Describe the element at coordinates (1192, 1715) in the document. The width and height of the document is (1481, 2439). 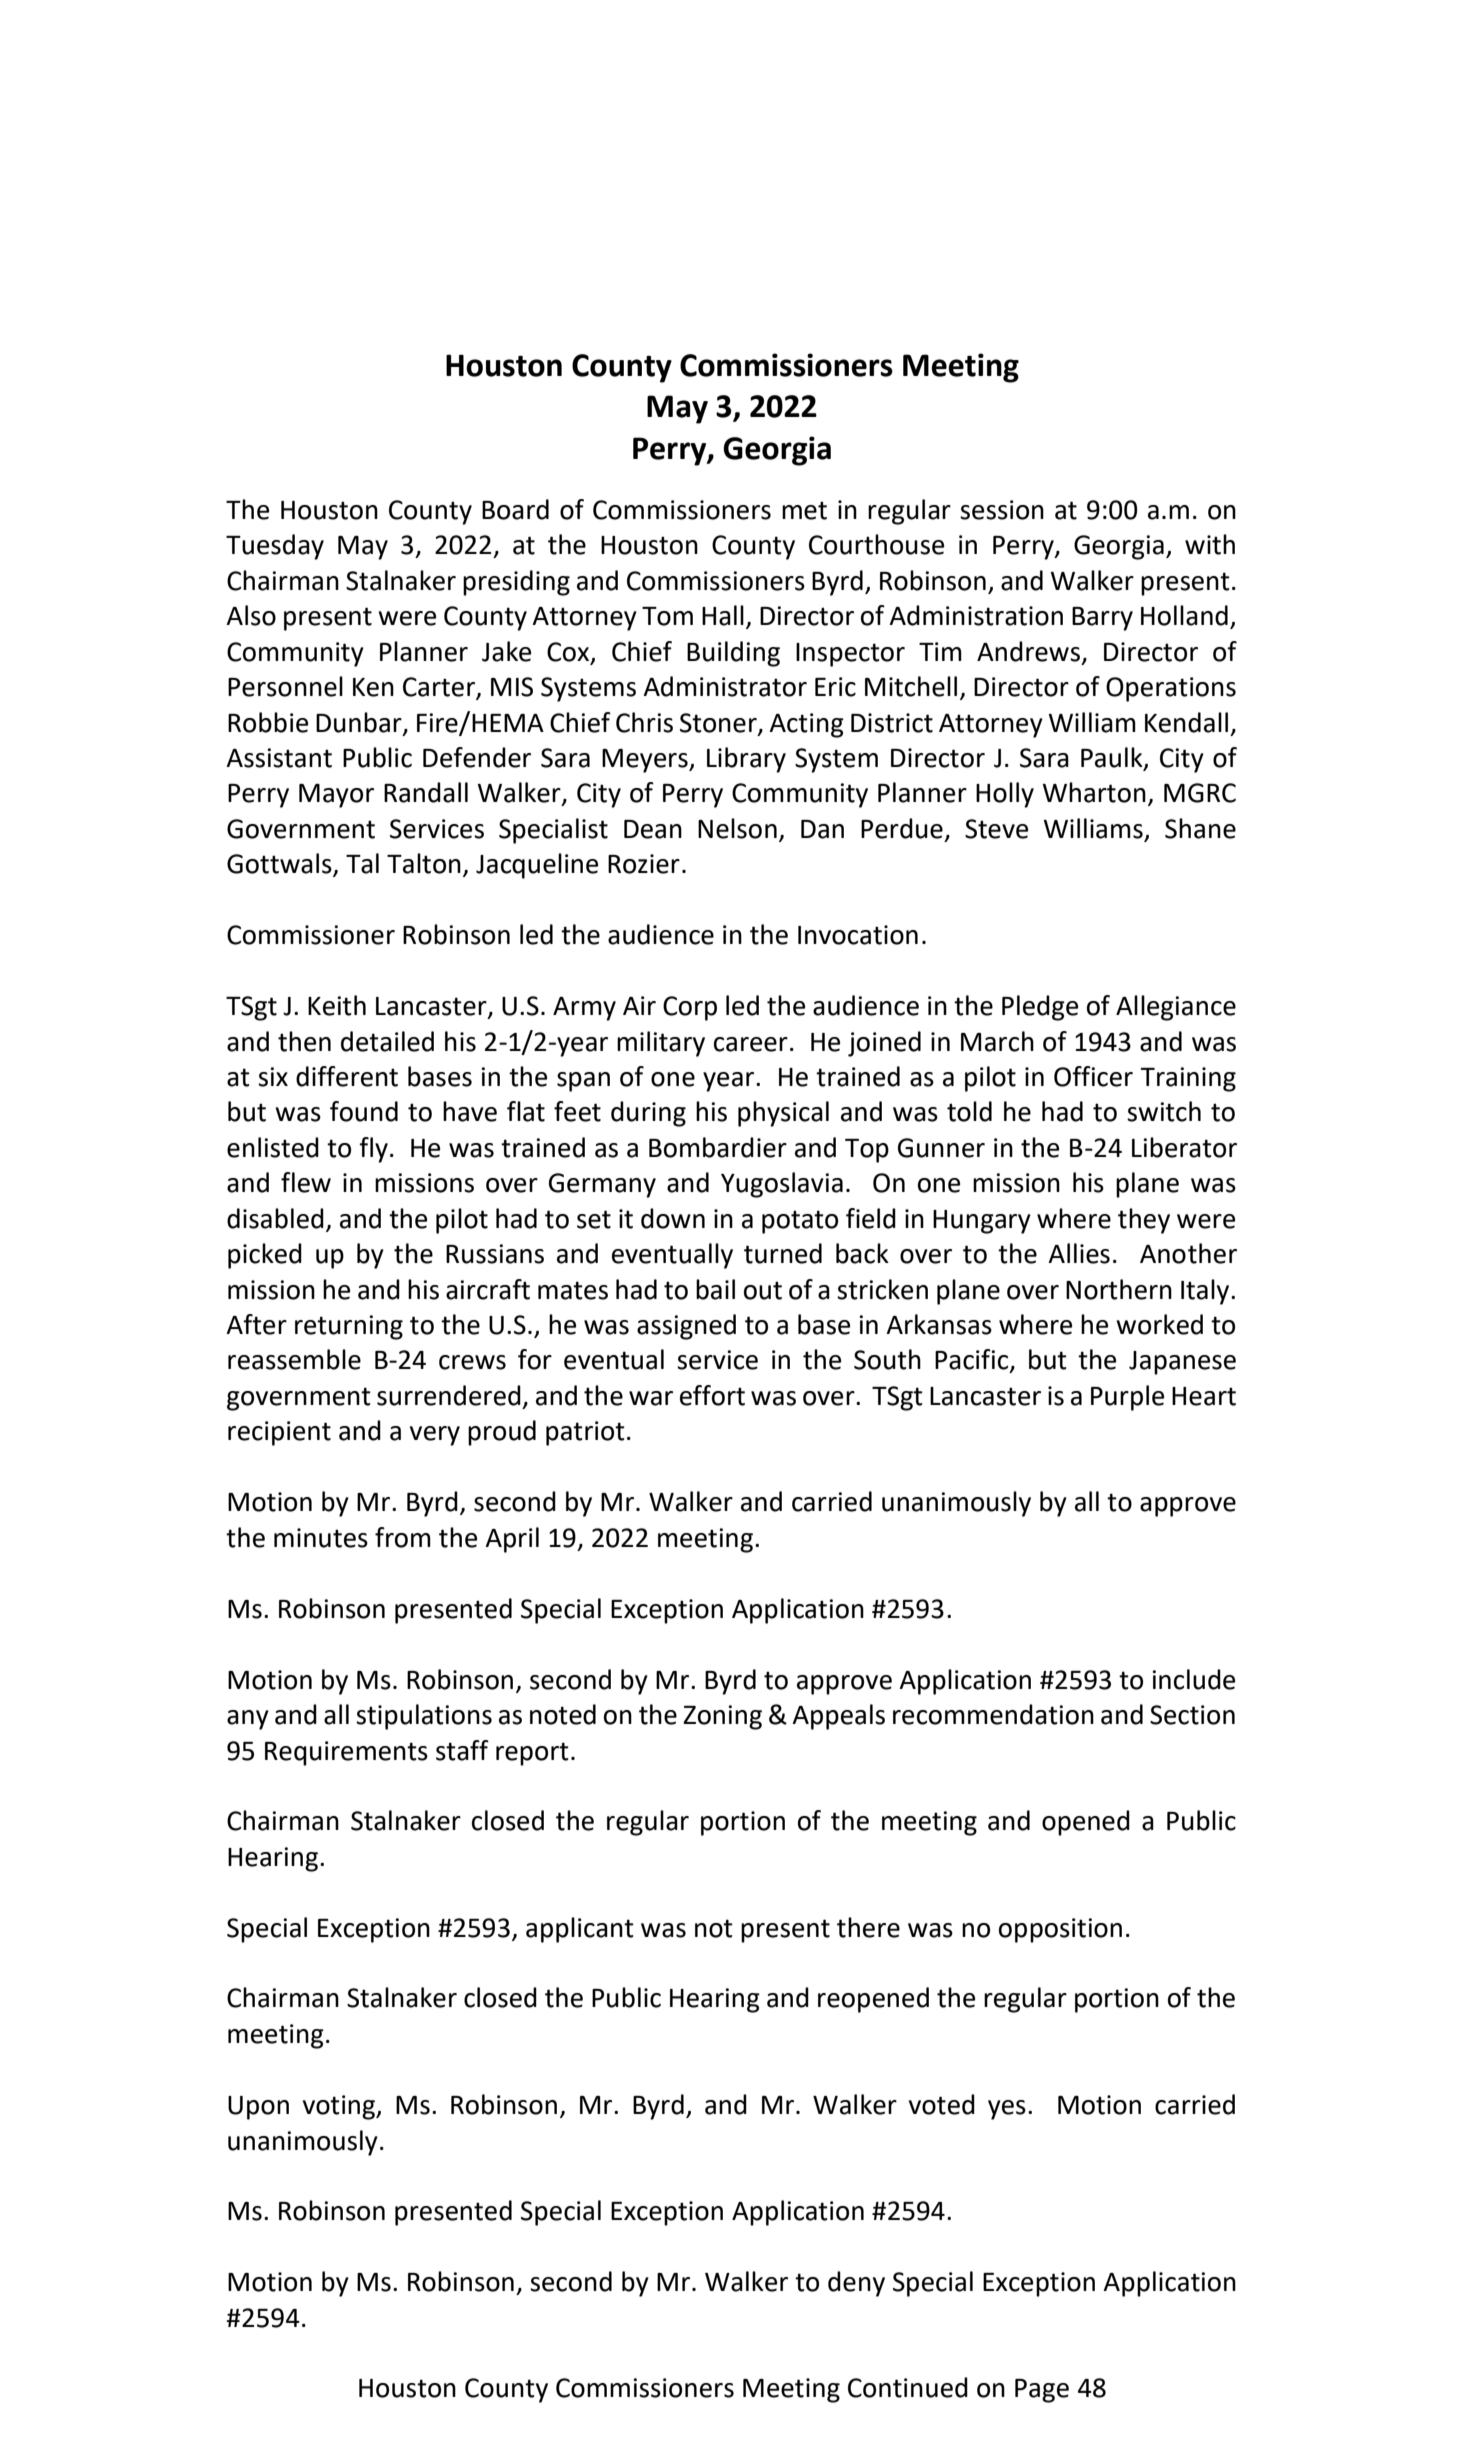
I see `Section` at that location.
